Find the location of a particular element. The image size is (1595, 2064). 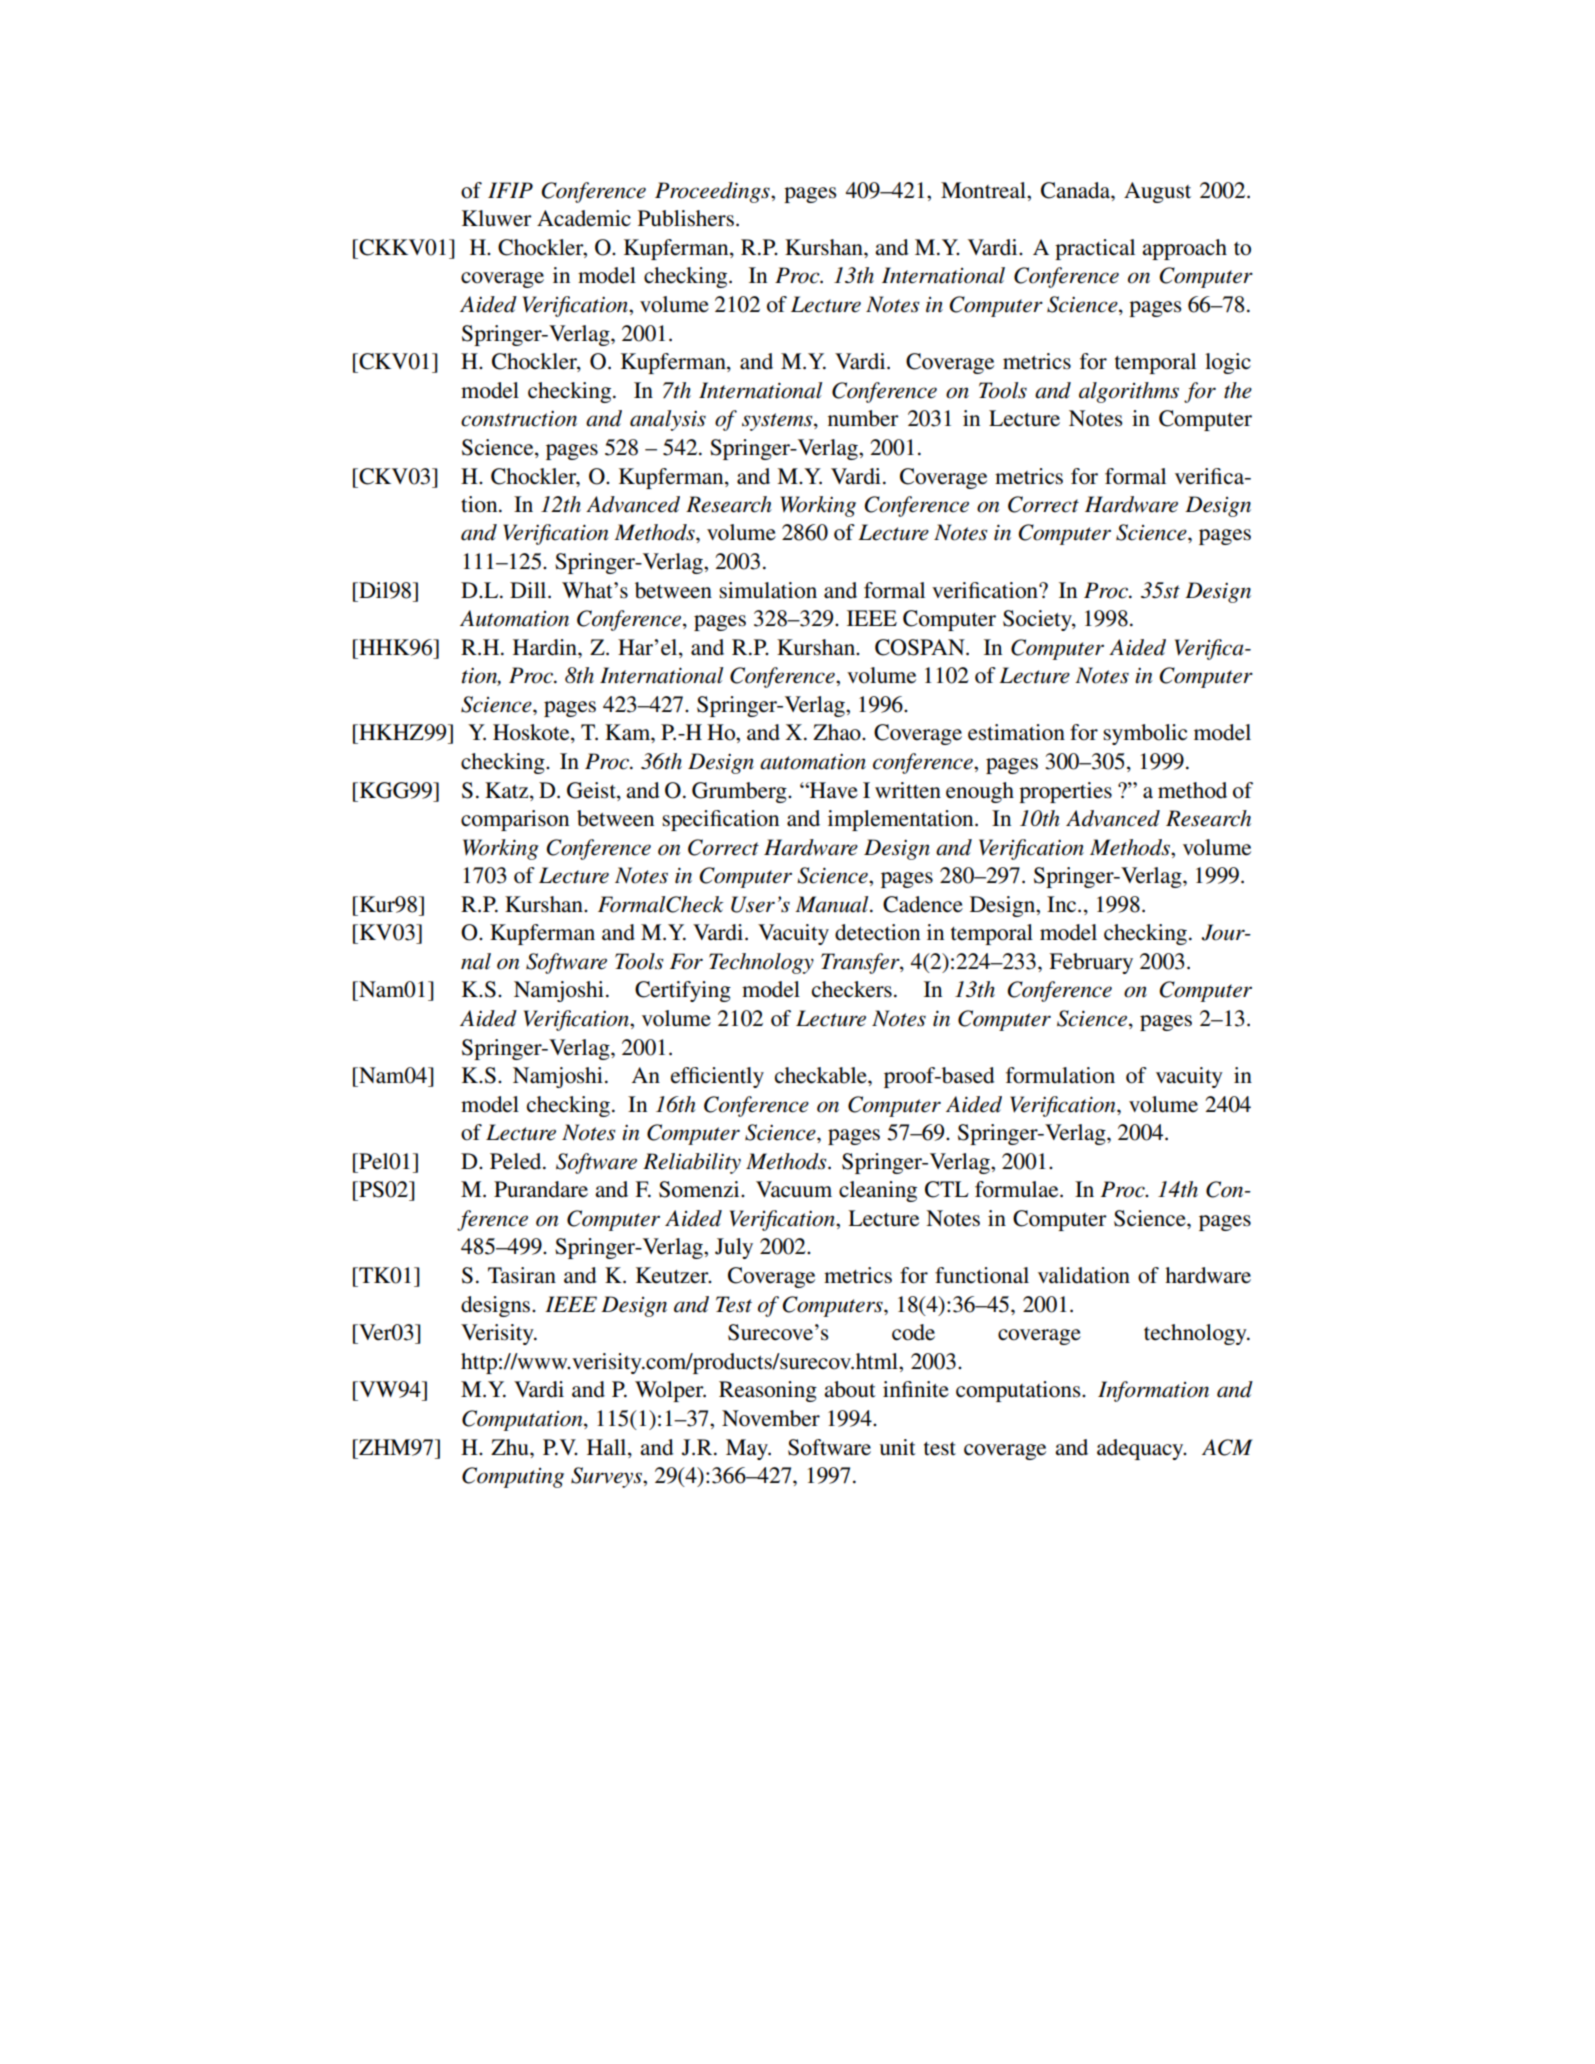

written is located at coordinates (908, 790).
